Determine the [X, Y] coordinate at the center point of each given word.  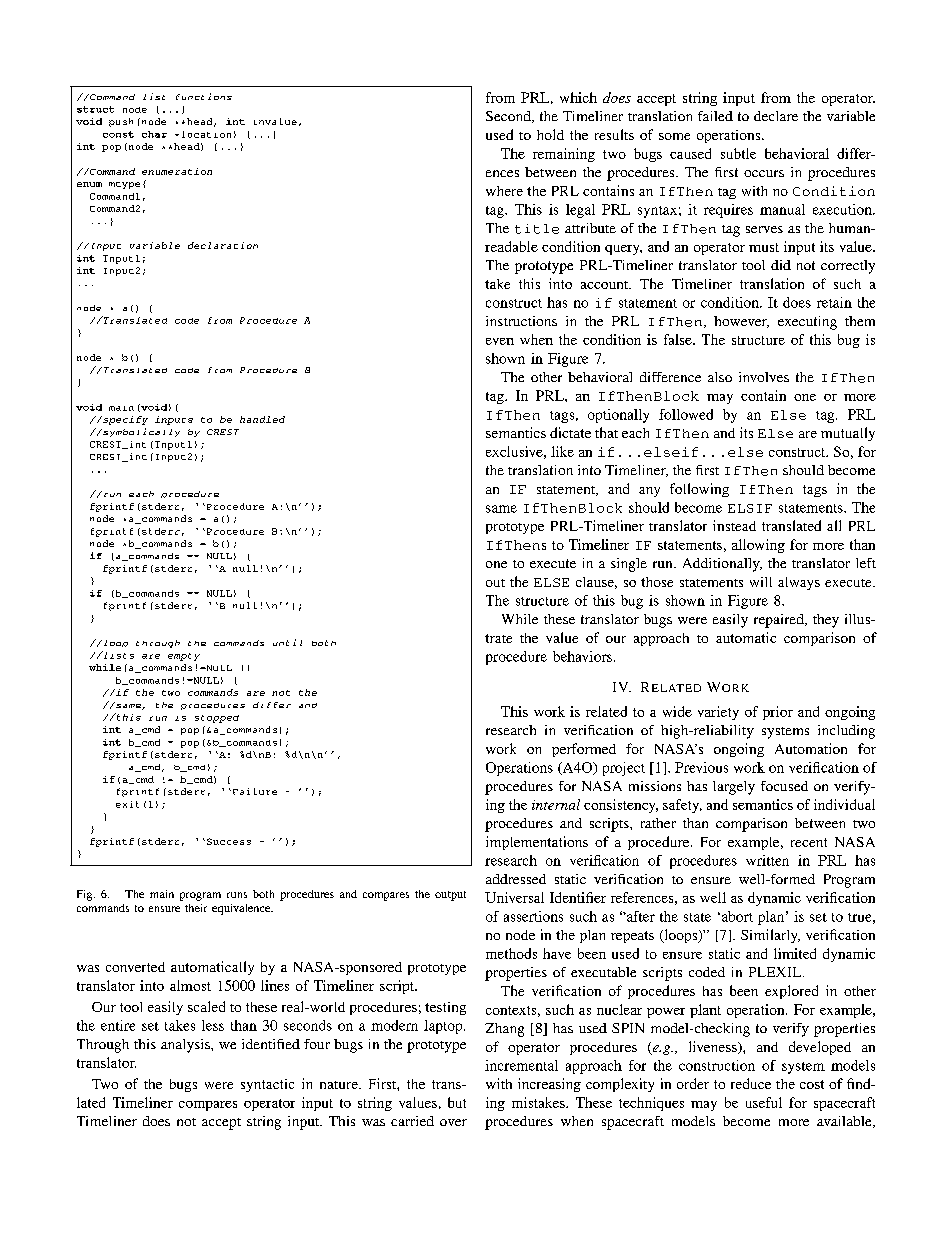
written [767, 860]
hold [550, 134]
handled [262, 419]
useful [764, 1102]
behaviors [582, 656]
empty [184, 657]
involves [764, 377]
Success [229, 841]
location [206, 134]
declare [776, 116]
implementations [537, 843]
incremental [521, 1065]
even [500, 341]
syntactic [267, 1085]
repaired [780, 621]
